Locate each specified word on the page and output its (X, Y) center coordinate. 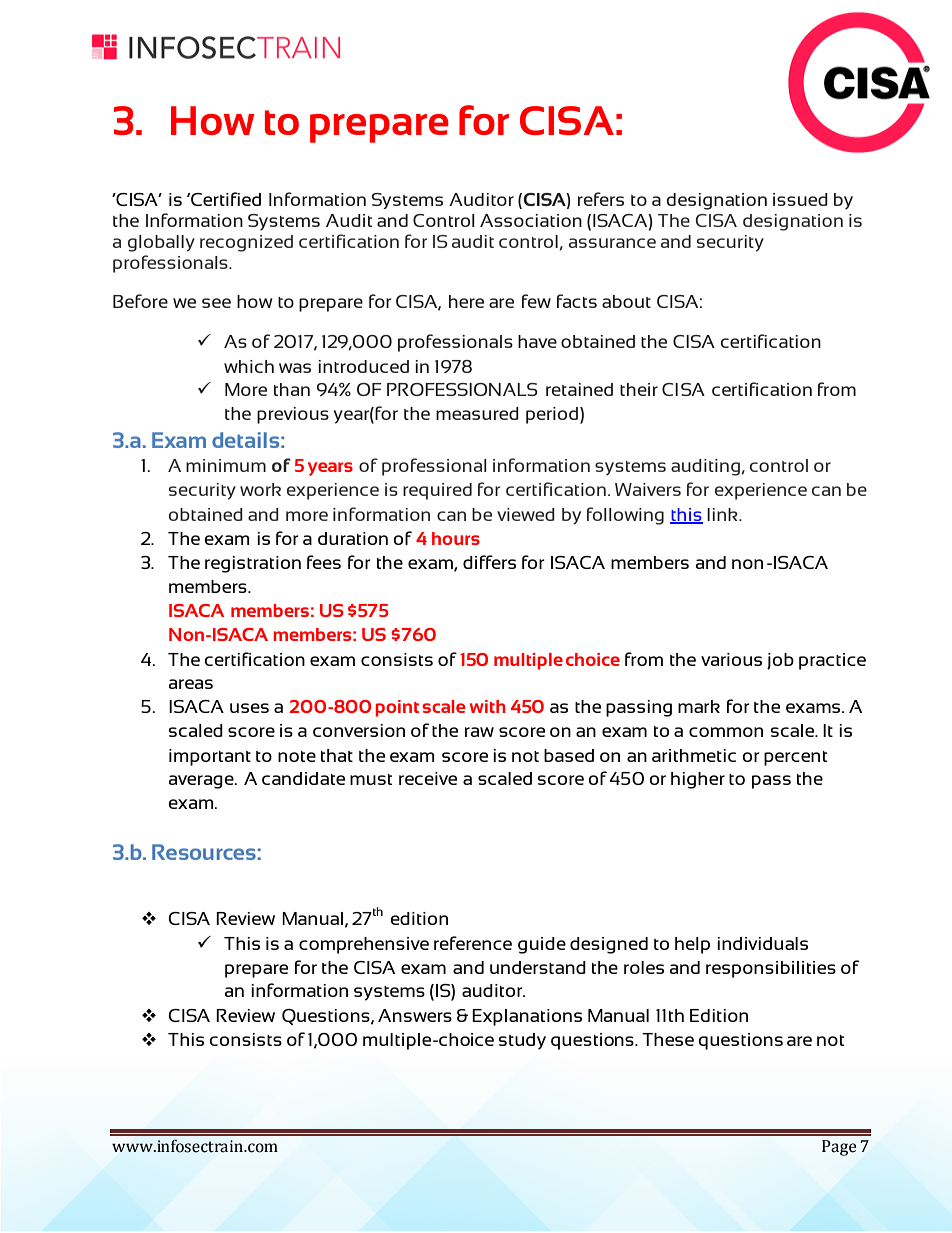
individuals (762, 943)
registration (253, 564)
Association (531, 220)
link (723, 514)
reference (473, 943)
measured (477, 413)
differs (489, 562)
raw (479, 732)
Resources (204, 852)
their (639, 389)
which (249, 366)
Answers (415, 1015)
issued (800, 199)
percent (795, 758)
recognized (246, 243)
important (210, 757)
